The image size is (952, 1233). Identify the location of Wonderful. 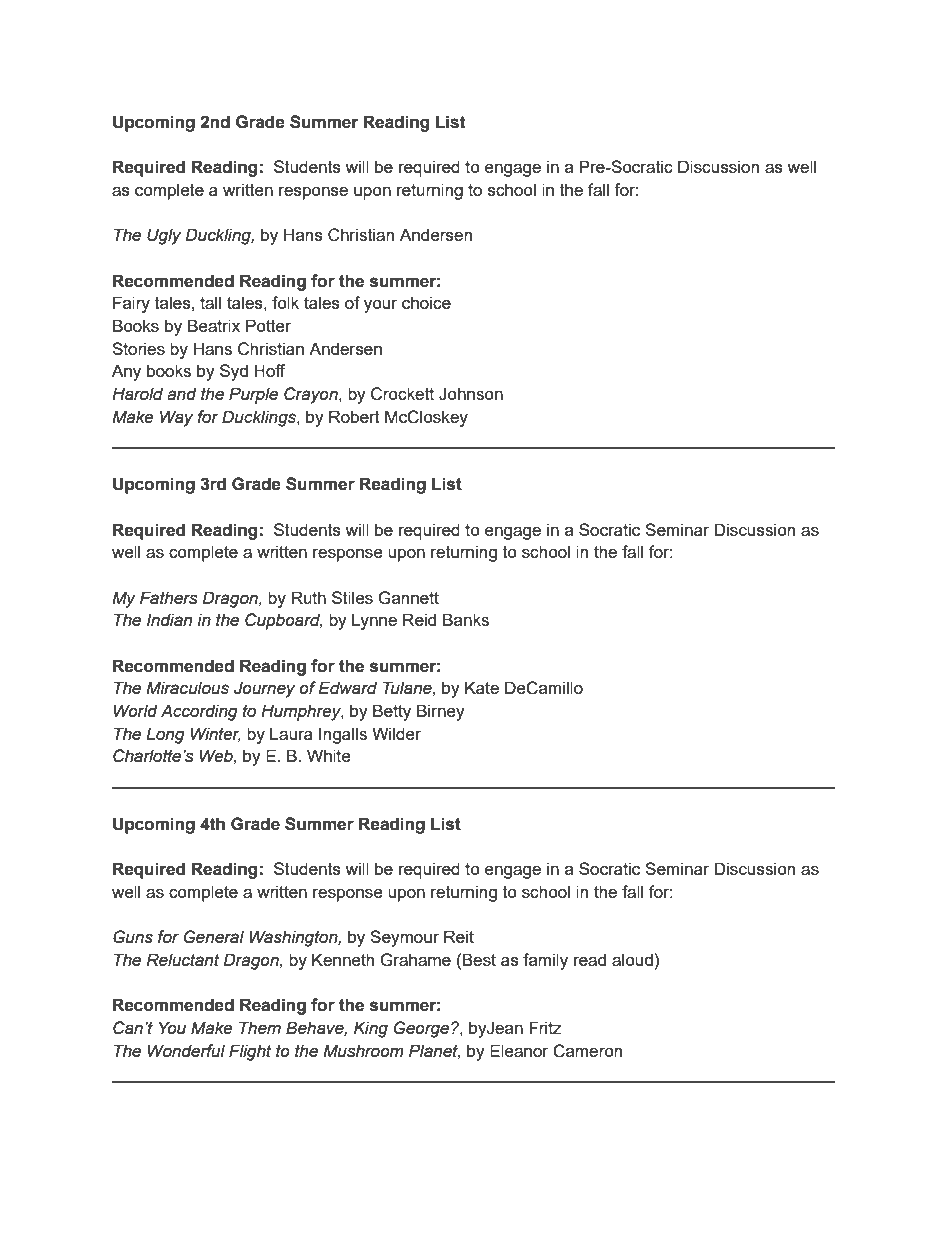
(186, 1051).
